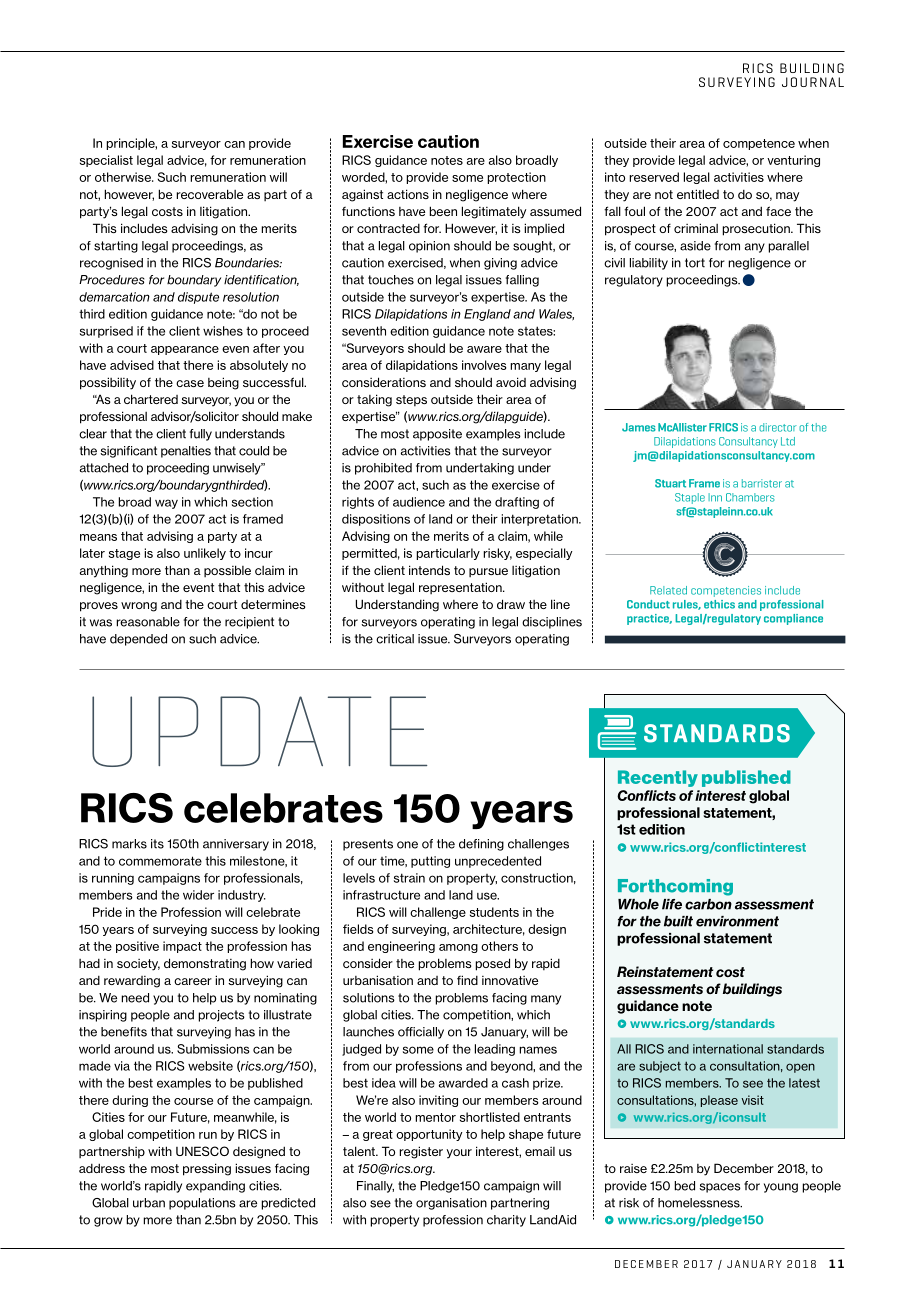  What do you see at coordinates (658, 778) in the image?
I see `Recently` at bounding box center [658, 778].
